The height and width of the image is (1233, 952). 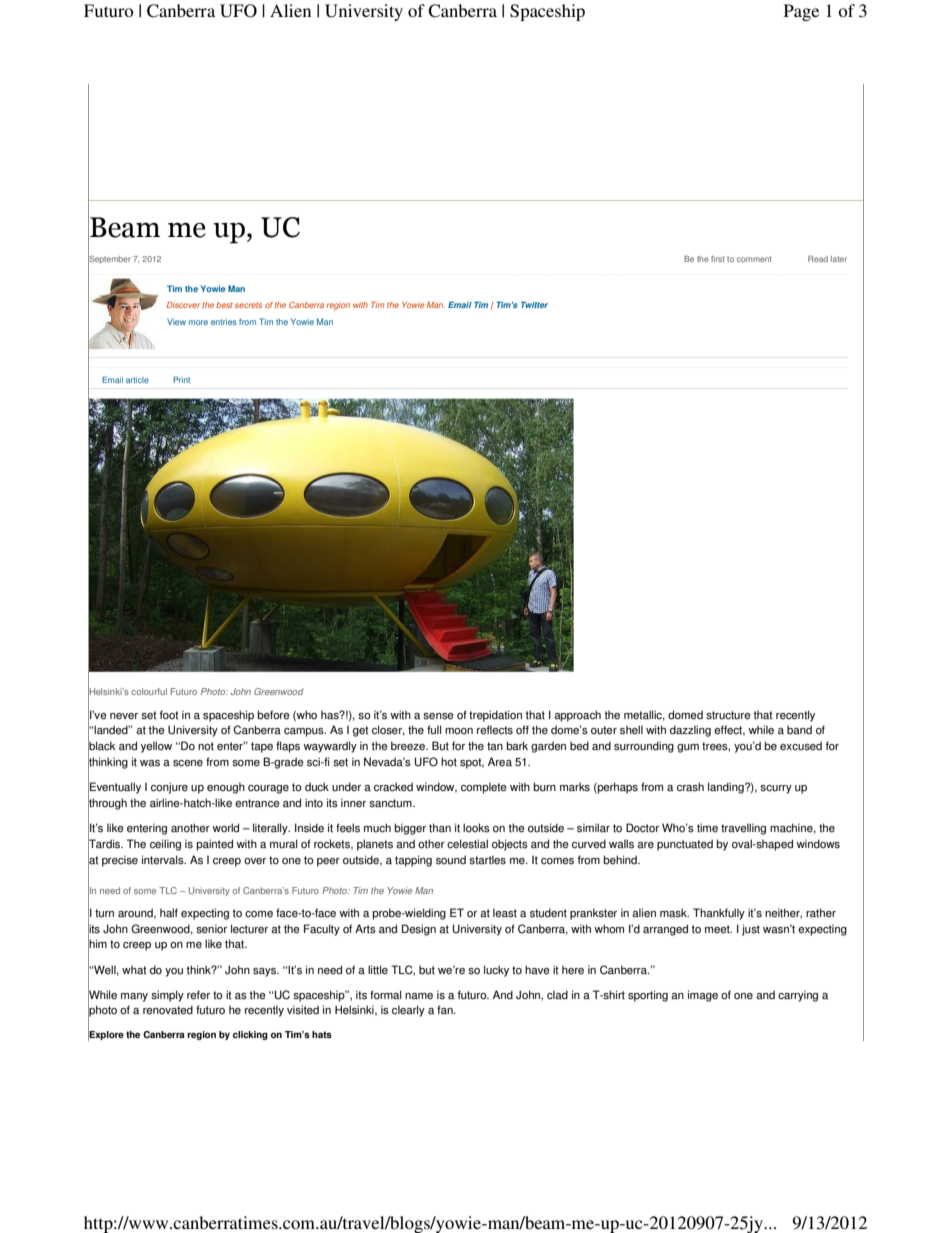 I want to click on Read, so click(x=818, y=259).
